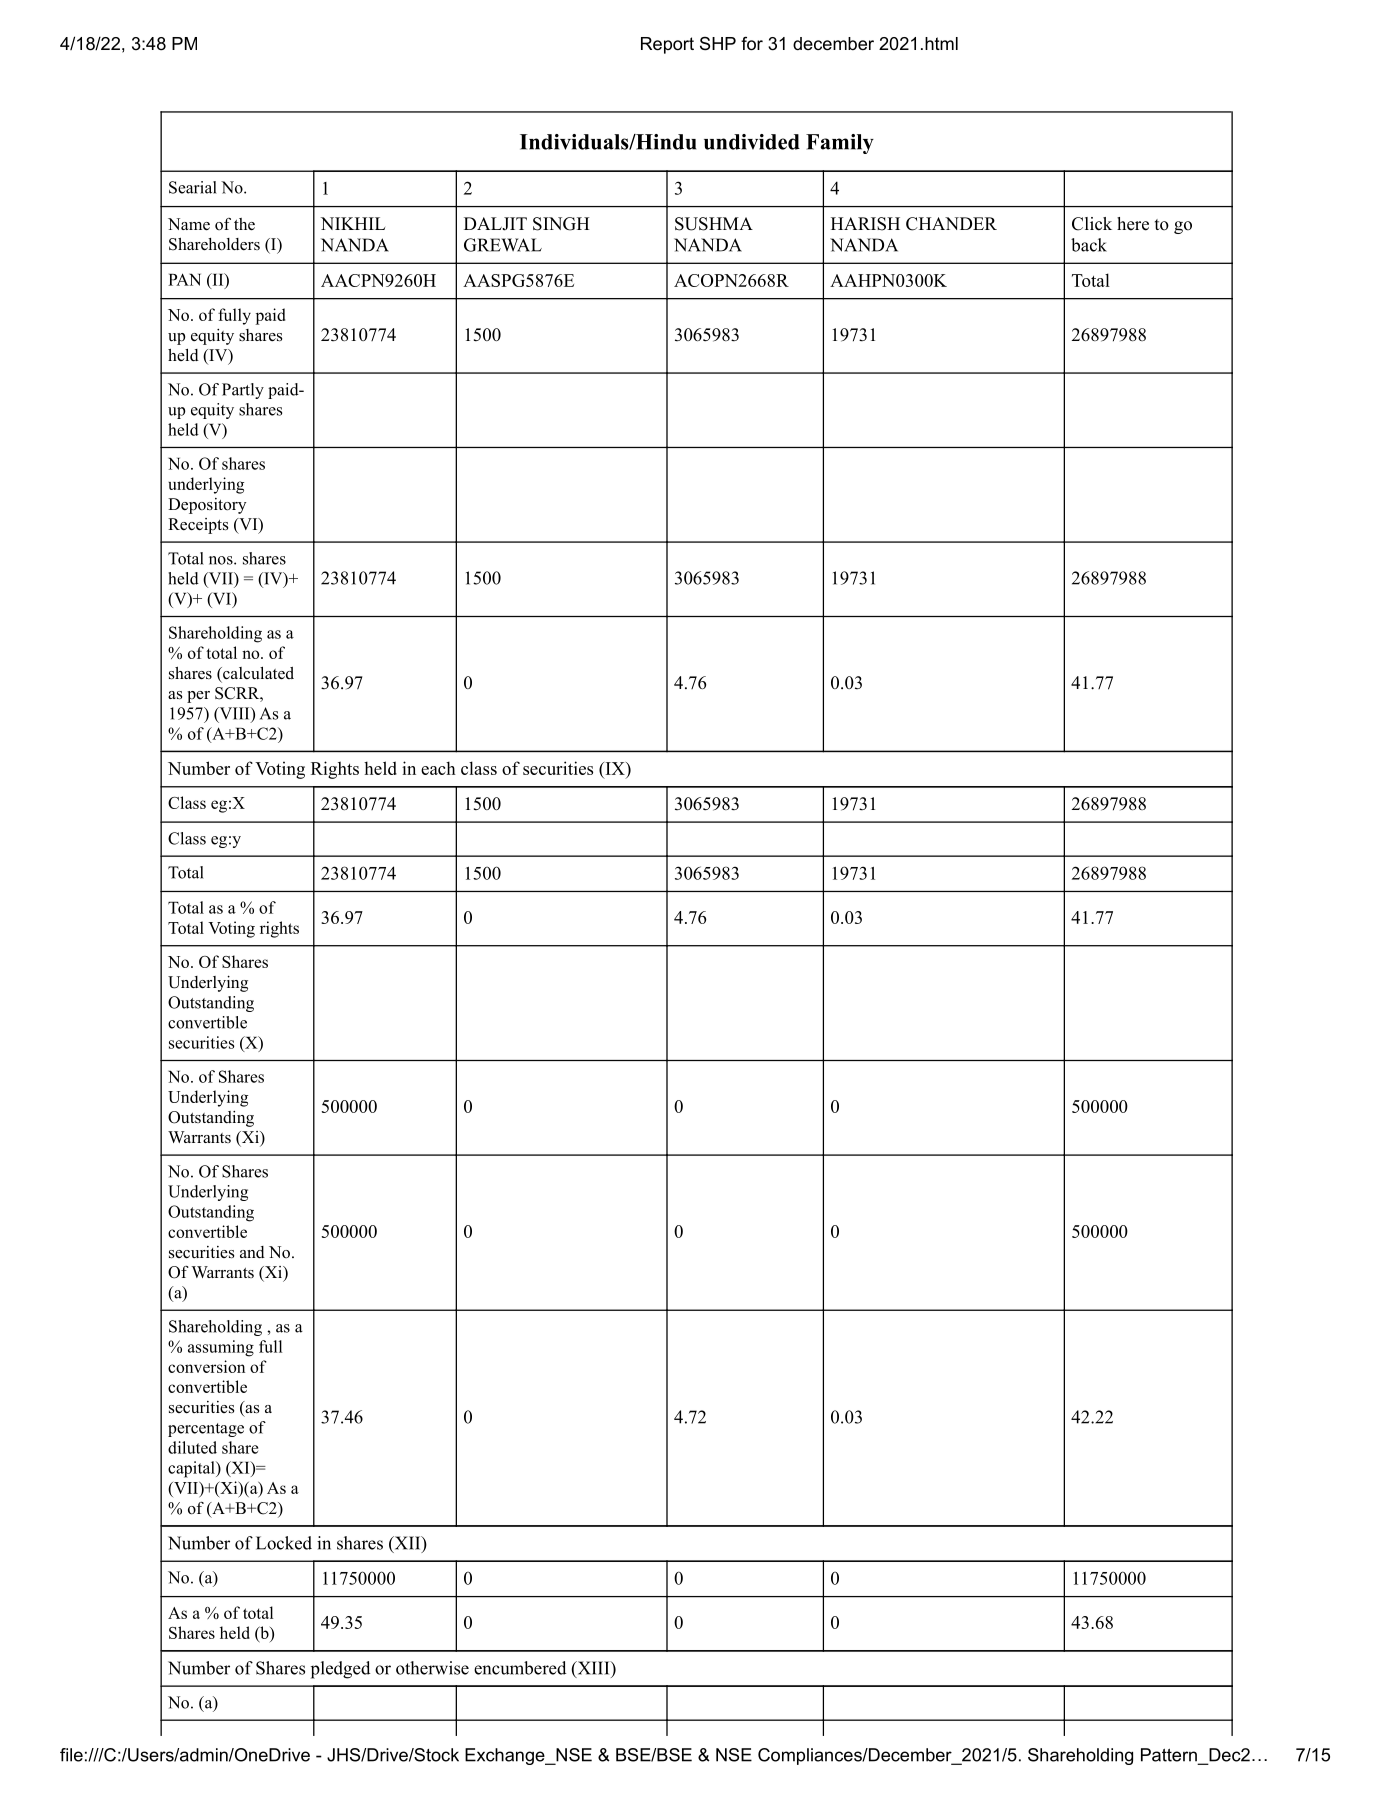 The height and width of the screenshot is (1800, 1391). Describe the element at coordinates (667, 45) in the screenshot. I see `Report` at that location.
